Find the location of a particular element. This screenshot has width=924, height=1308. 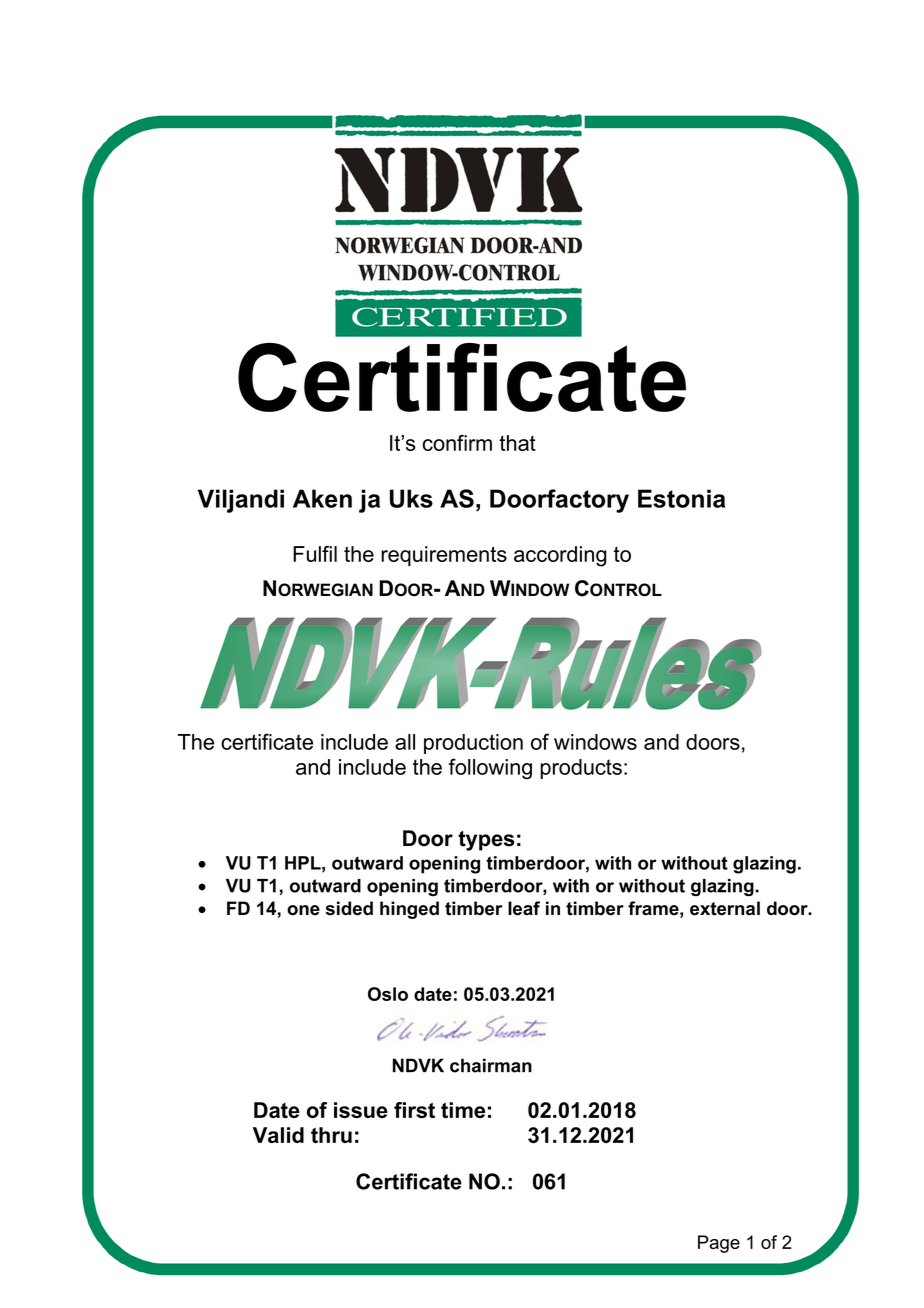

products is located at coordinates (581, 769).
